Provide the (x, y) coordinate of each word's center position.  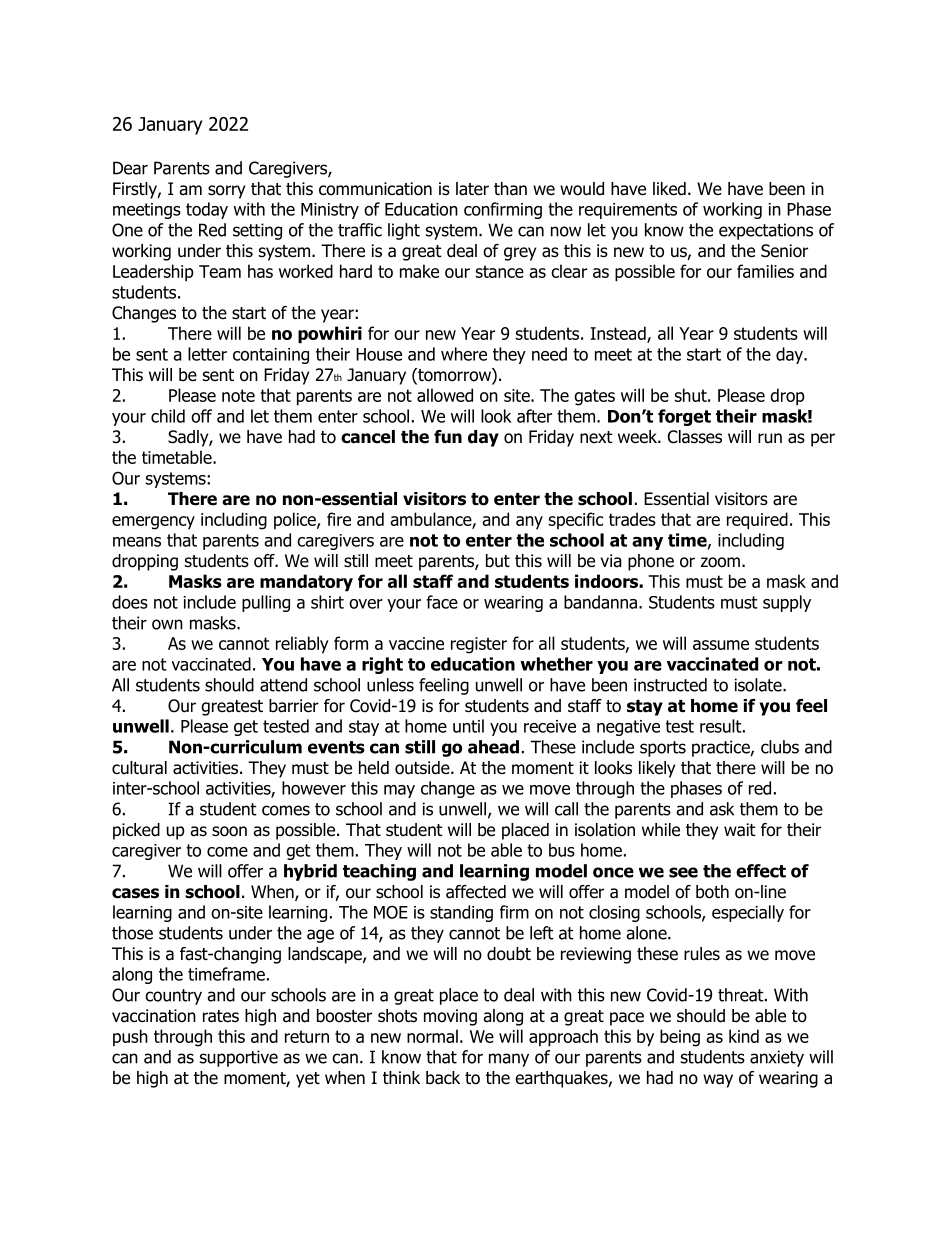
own (167, 624)
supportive (239, 1058)
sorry (226, 192)
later (472, 189)
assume (721, 645)
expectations (766, 231)
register (479, 645)
